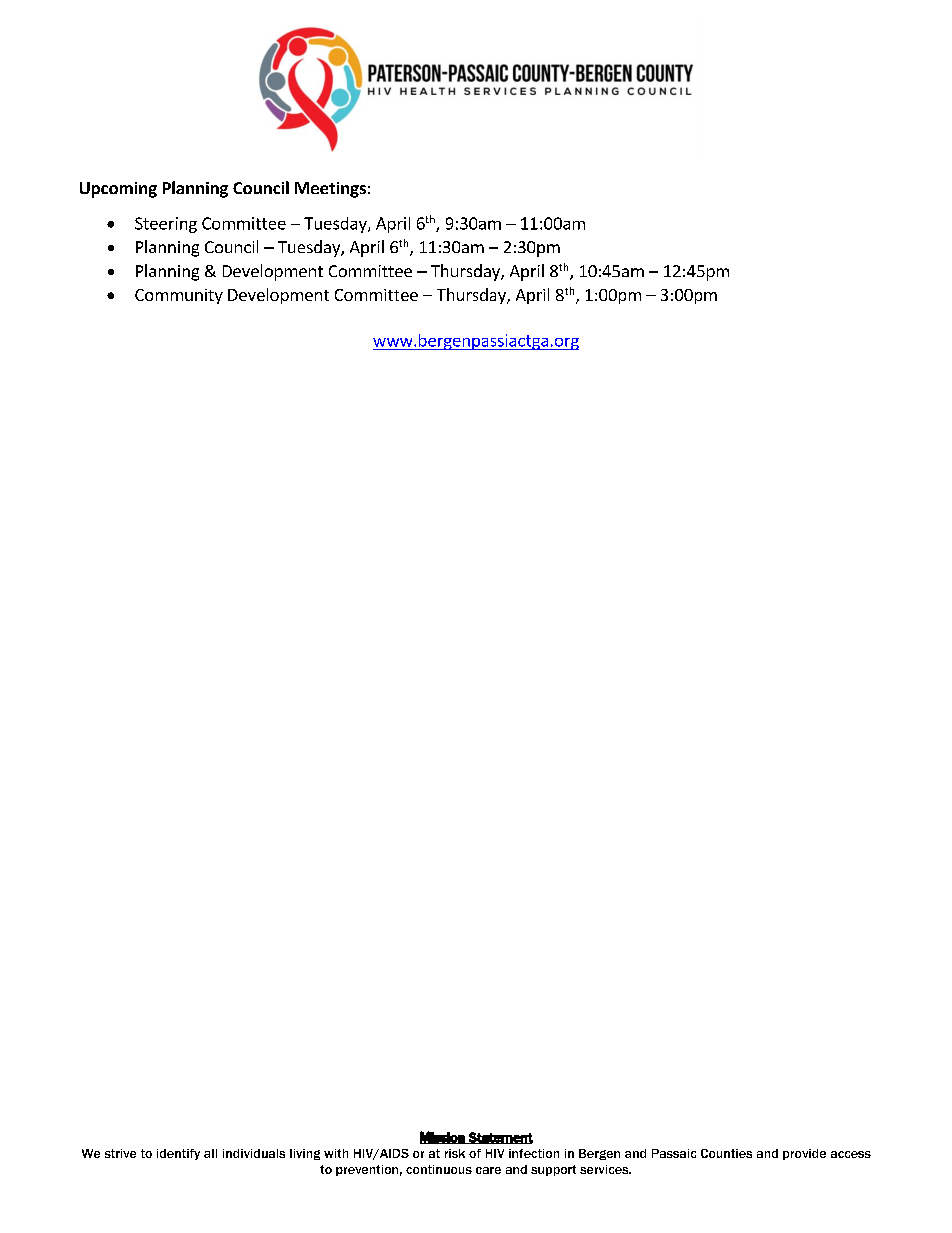 The width and height of the image is (952, 1233). I want to click on Statement, so click(500, 1138).
